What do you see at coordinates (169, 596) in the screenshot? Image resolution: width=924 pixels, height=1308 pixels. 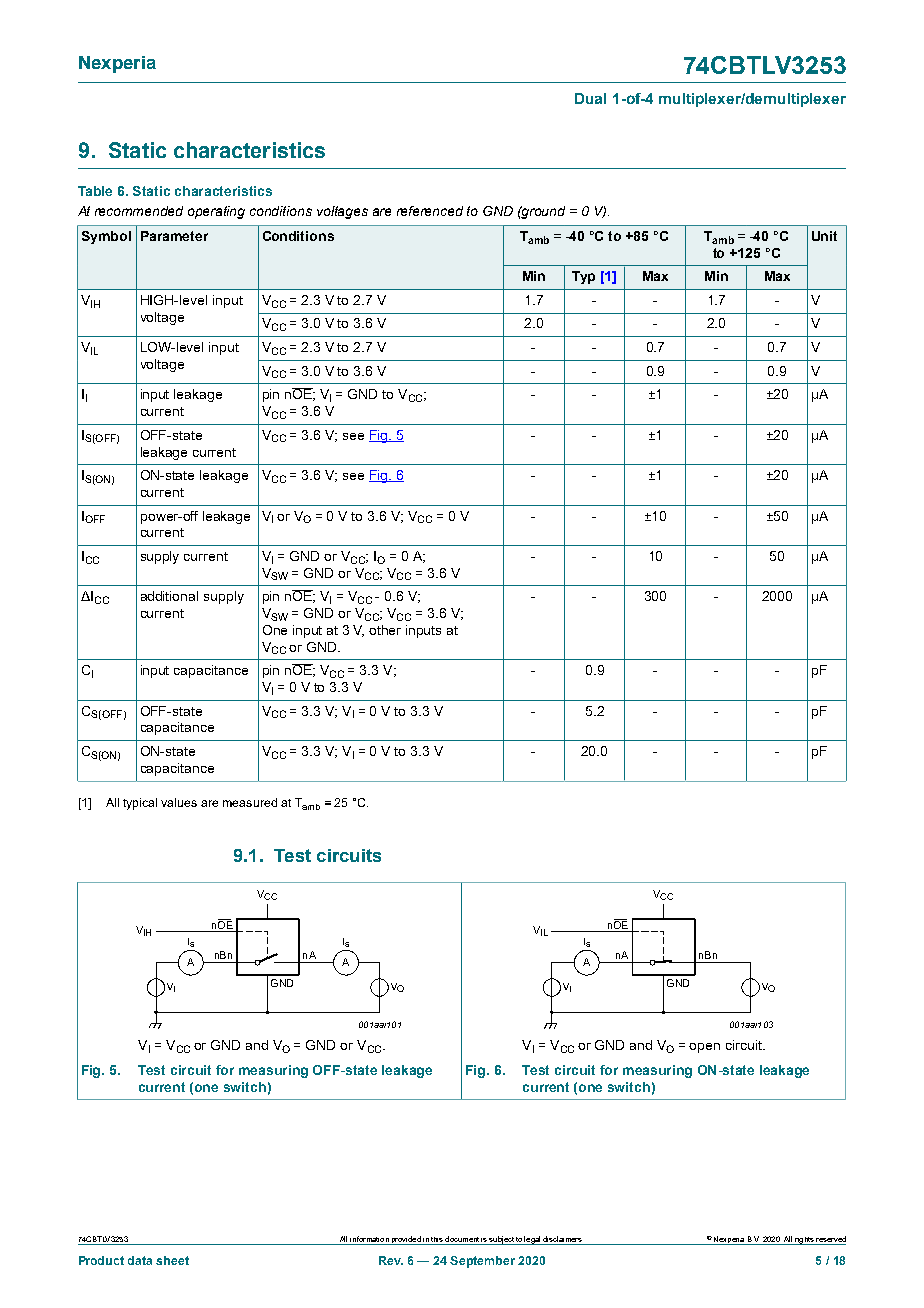 I see `additional` at bounding box center [169, 596].
